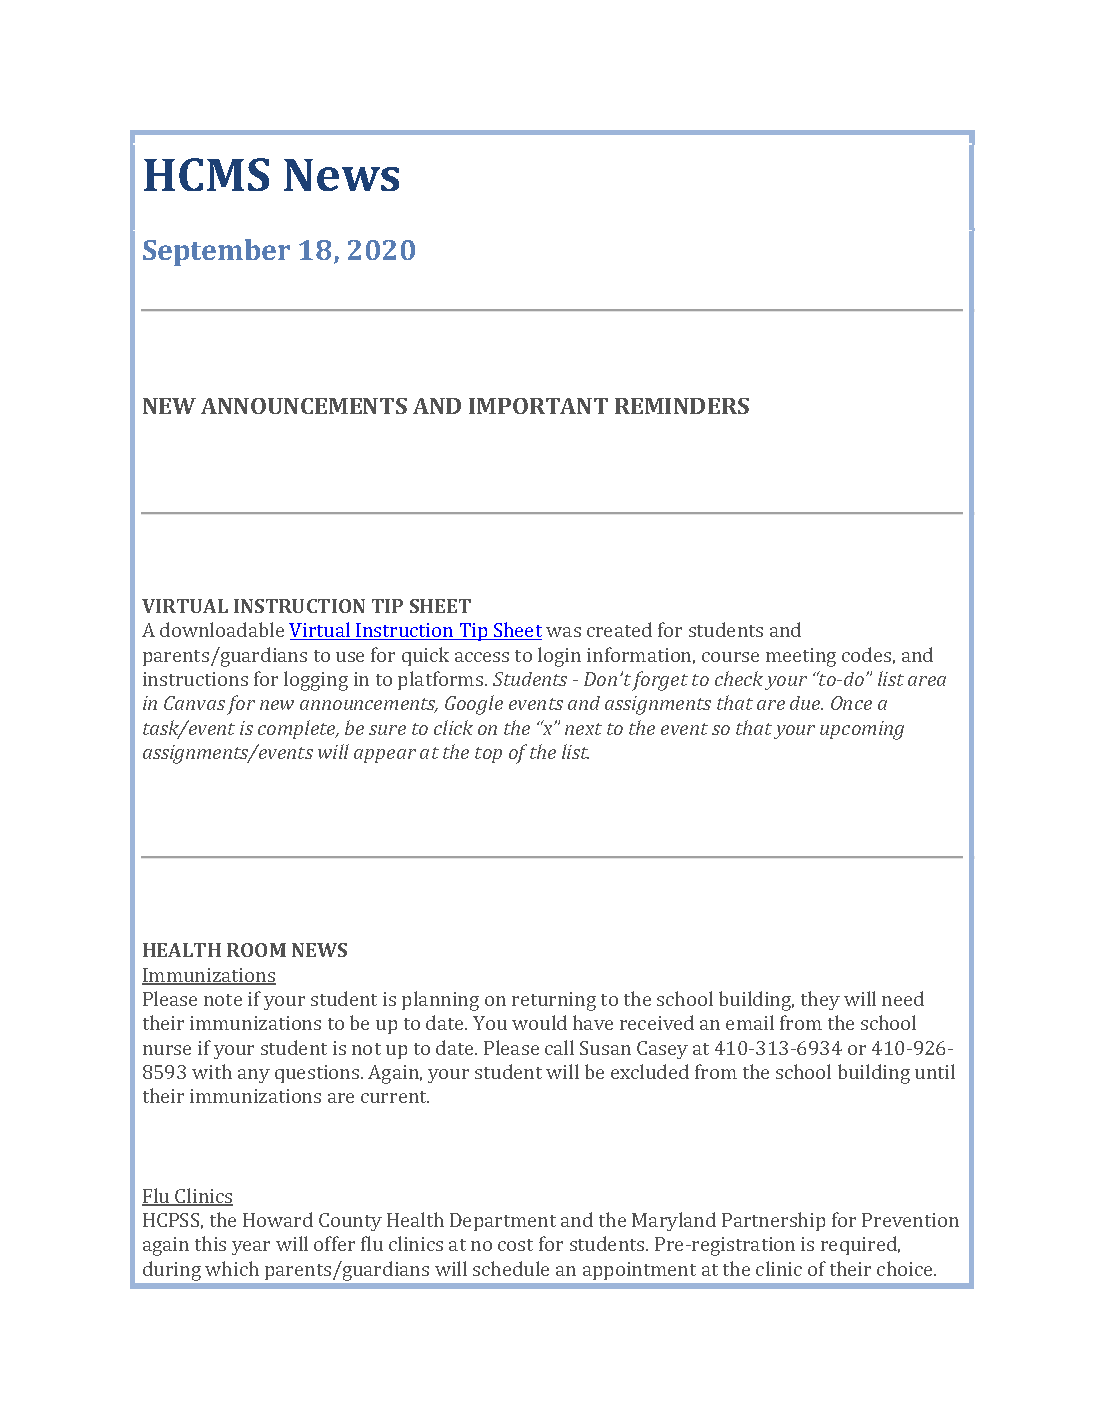 The image size is (1104, 1428). I want to click on September, so click(216, 252).
